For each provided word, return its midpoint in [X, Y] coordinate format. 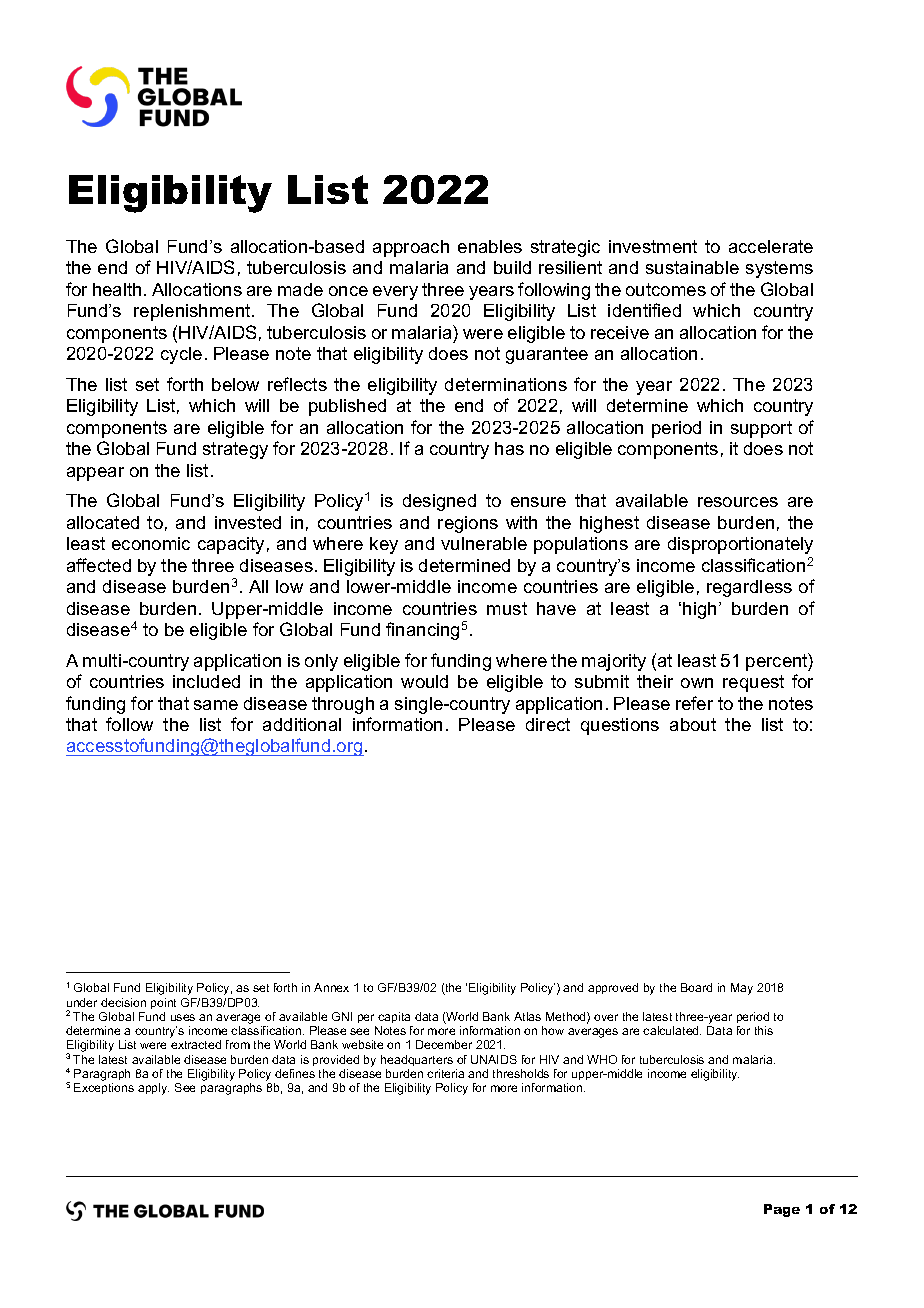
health [117, 289]
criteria [445, 1073]
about [693, 724]
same [216, 705]
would [424, 681]
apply [153, 1089]
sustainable [692, 267]
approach [411, 248]
